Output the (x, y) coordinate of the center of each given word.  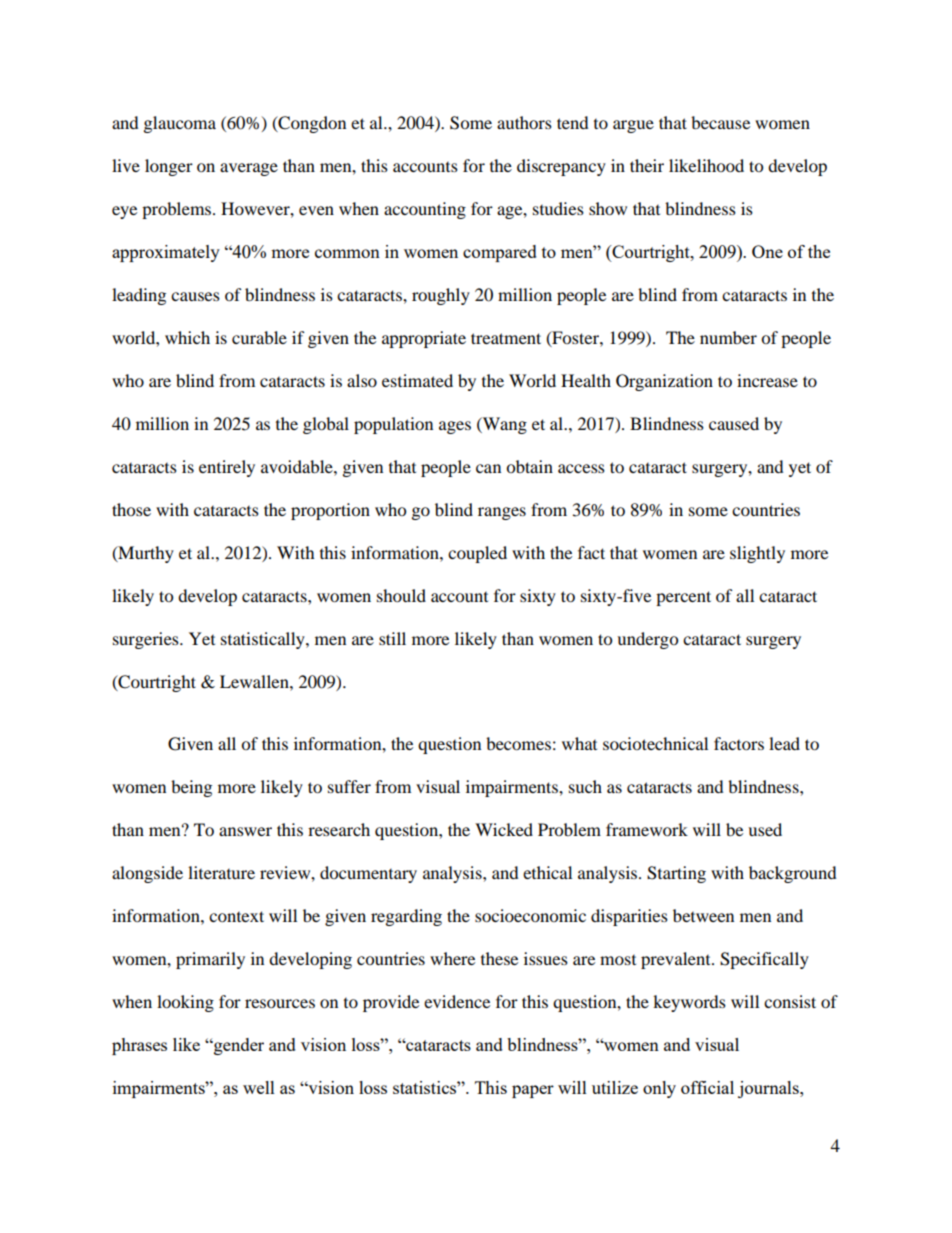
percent (683, 598)
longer (169, 167)
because (720, 122)
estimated (417, 380)
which (187, 337)
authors (524, 122)
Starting (676, 874)
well (259, 1087)
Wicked (504, 829)
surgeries (147, 640)
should (401, 595)
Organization (664, 382)
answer (245, 831)
